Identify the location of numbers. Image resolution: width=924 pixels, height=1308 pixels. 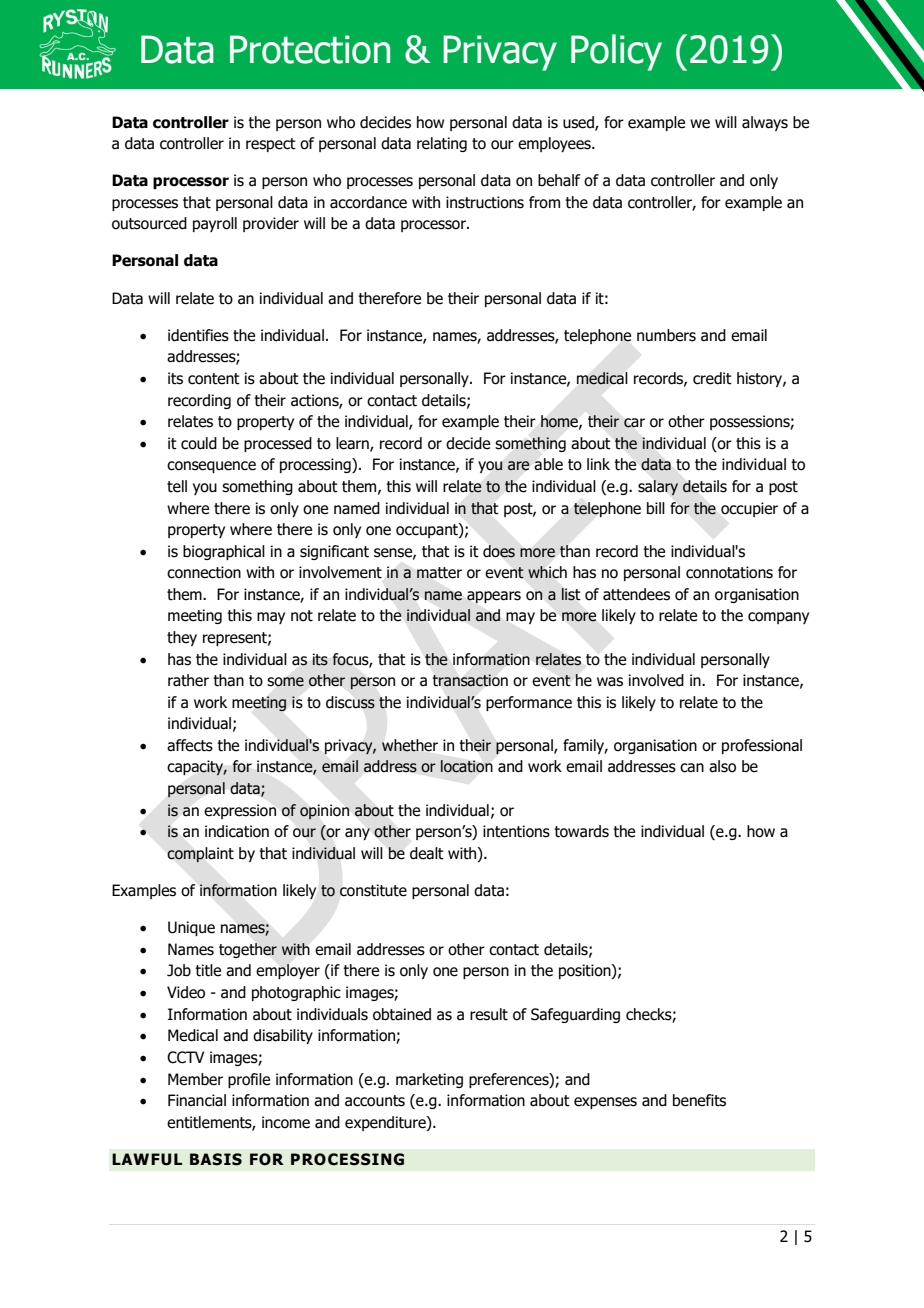
(666, 335).
